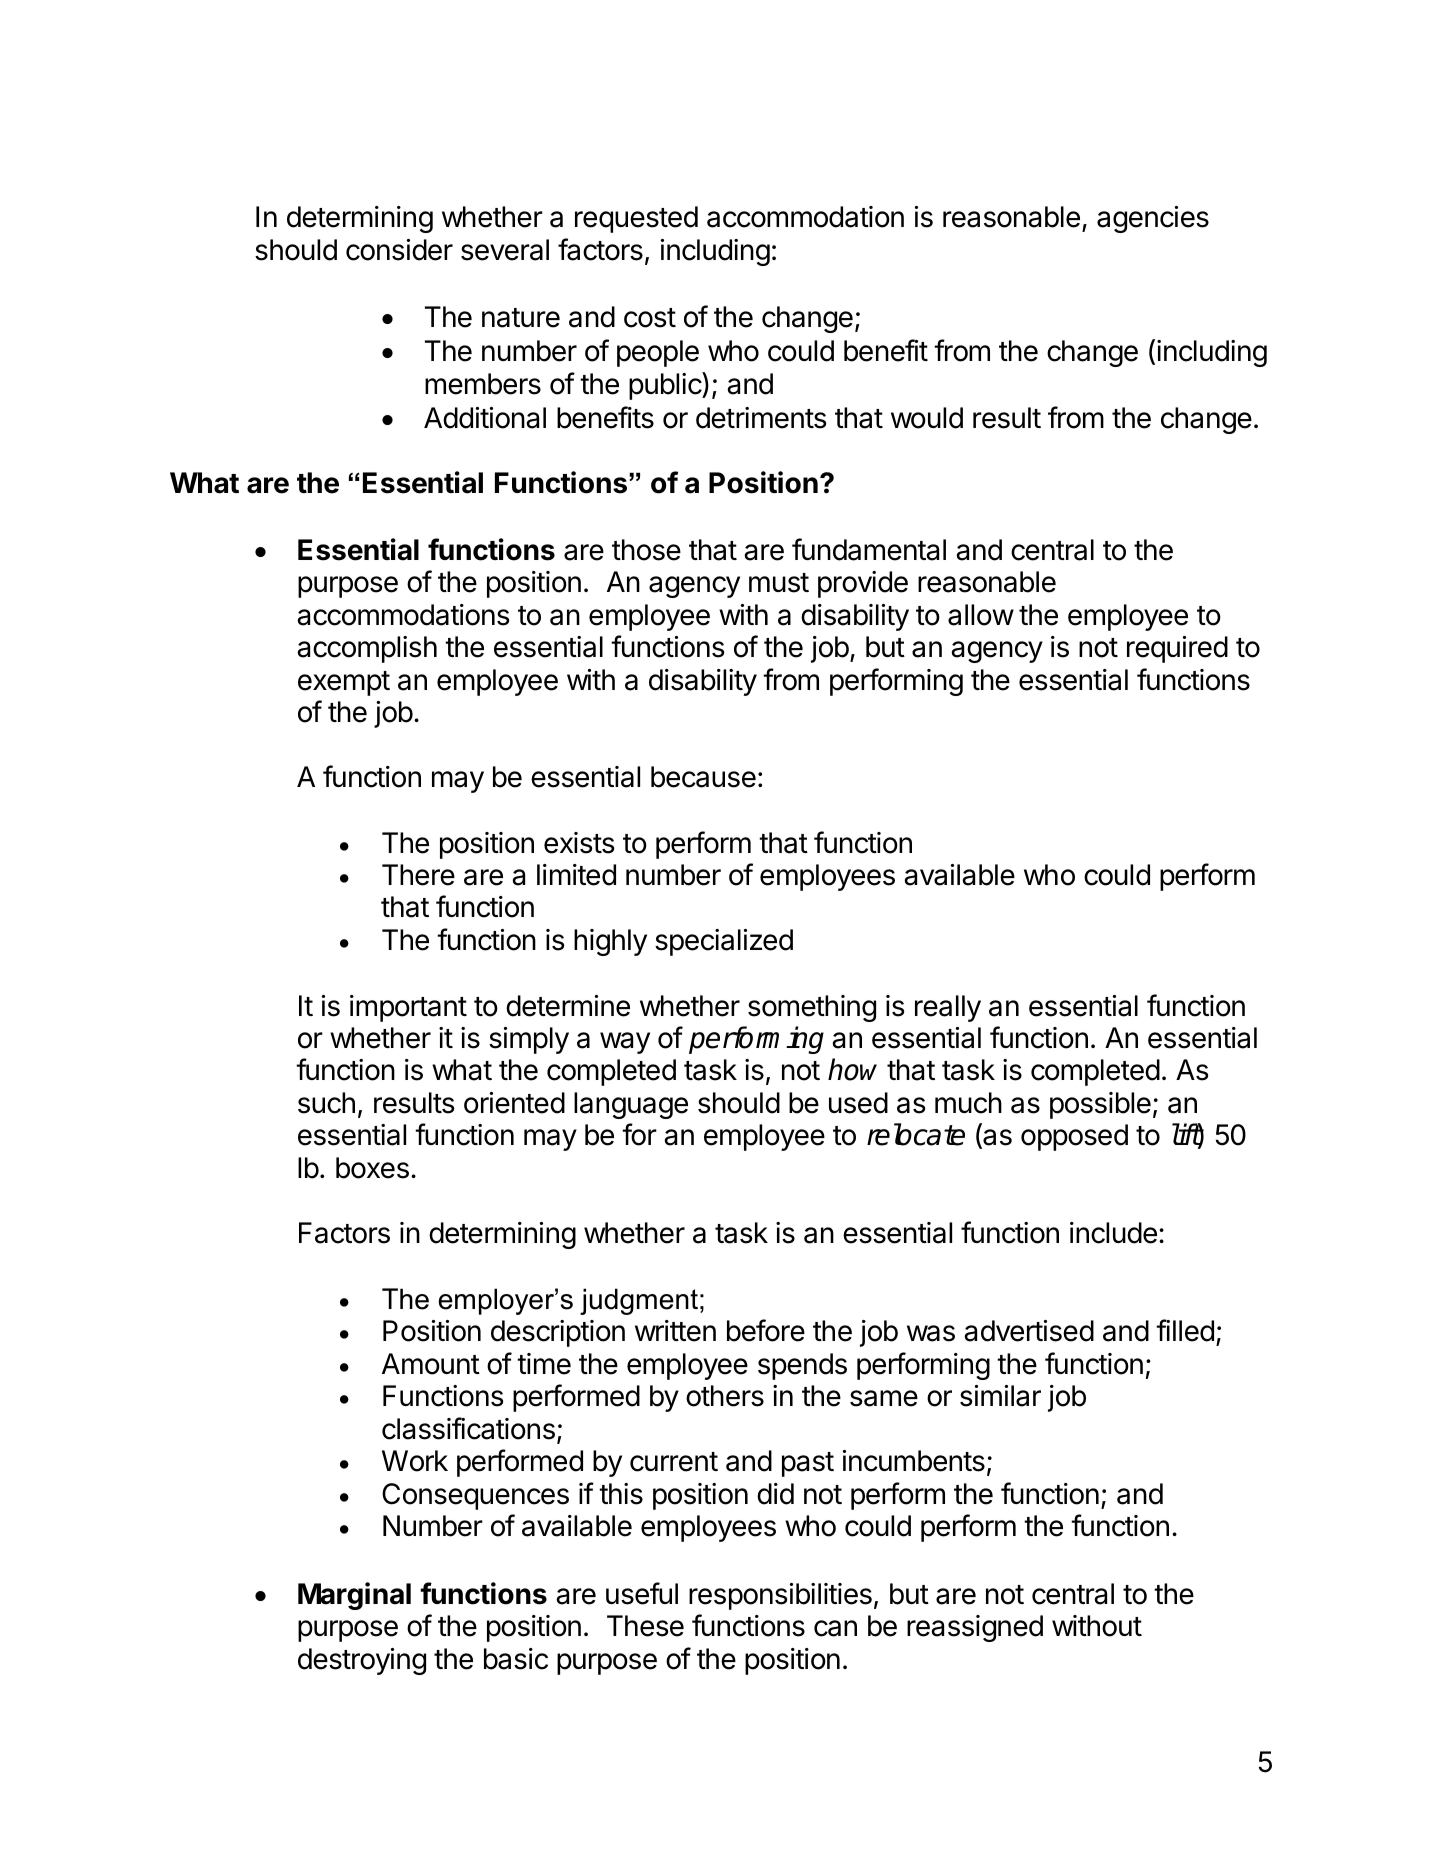 This page has height=1864, width=1440. Describe the element at coordinates (354, 1596) in the page. I see `Marginal` at that location.
